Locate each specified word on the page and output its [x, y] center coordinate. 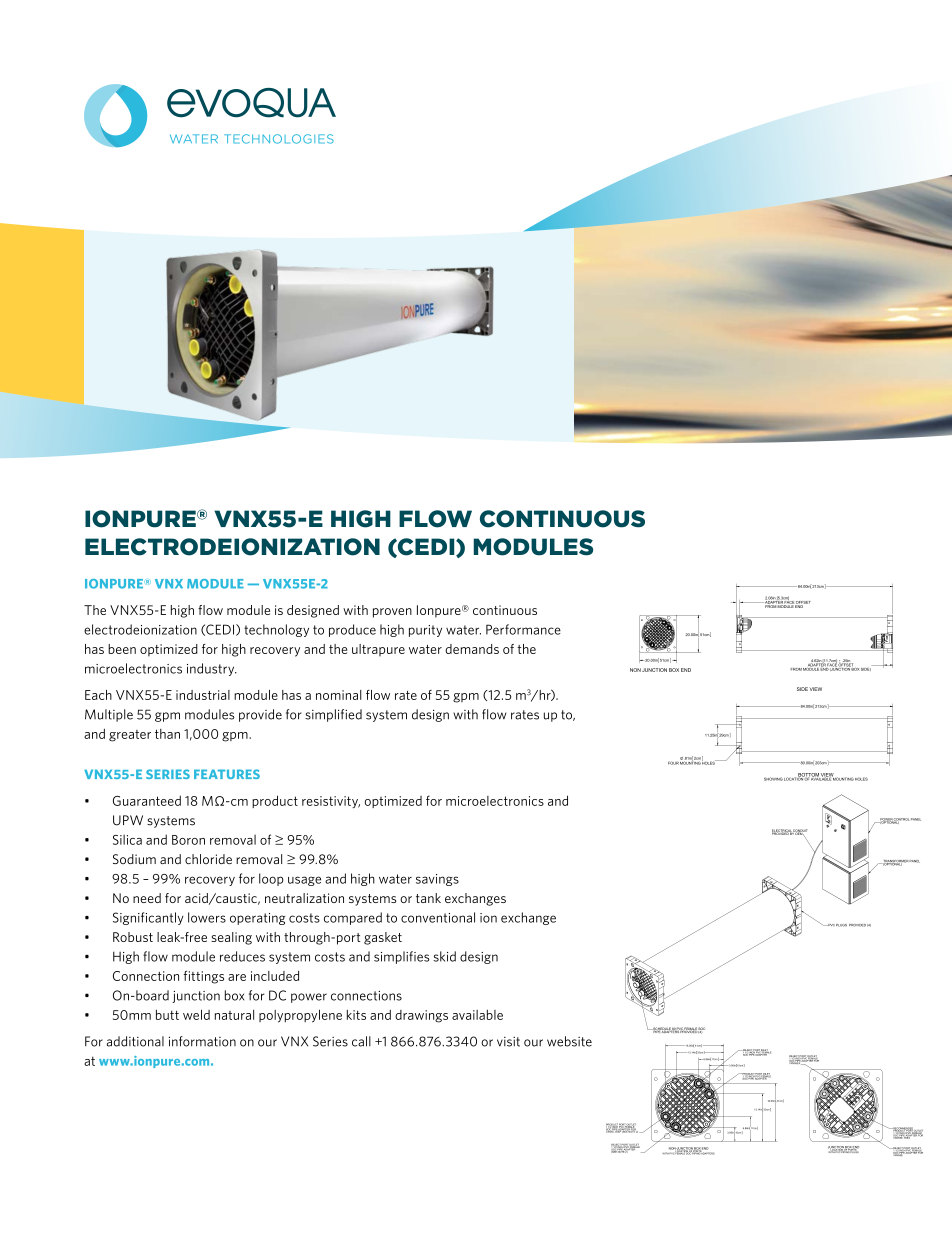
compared [353, 918]
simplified [333, 715]
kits [356, 1015]
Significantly [148, 918]
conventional [438, 917]
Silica [127, 839]
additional [135, 1041]
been [122, 649]
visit [508, 1042]
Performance [523, 629]
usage [304, 881]
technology [276, 630]
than [167, 734]
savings [437, 880]
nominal [339, 695]
